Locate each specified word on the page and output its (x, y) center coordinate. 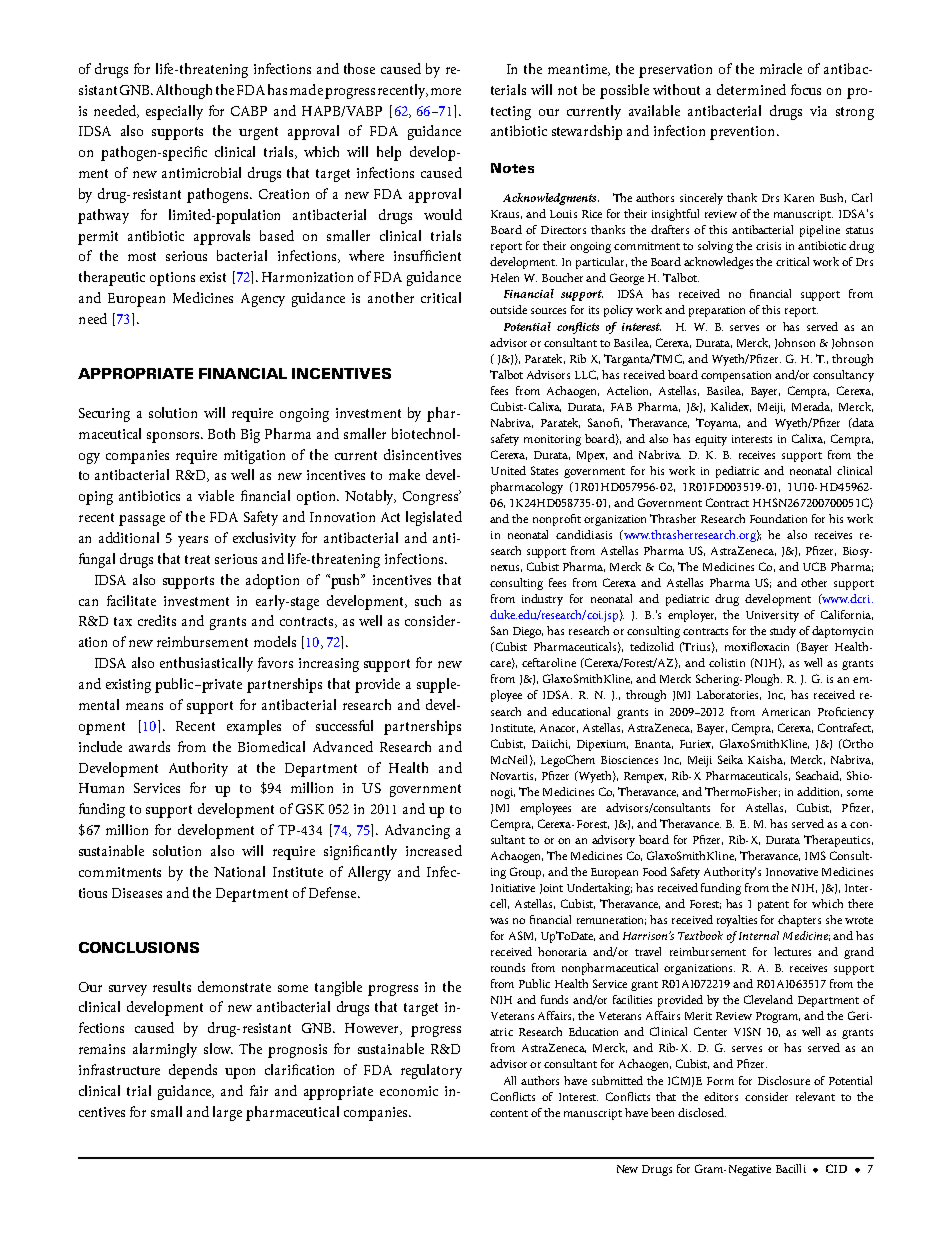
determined (751, 89)
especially (174, 112)
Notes (512, 168)
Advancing (417, 831)
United (508, 470)
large (227, 1113)
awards (149, 746)
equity (711, 440)
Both (221, 433)
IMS (815, 855)
